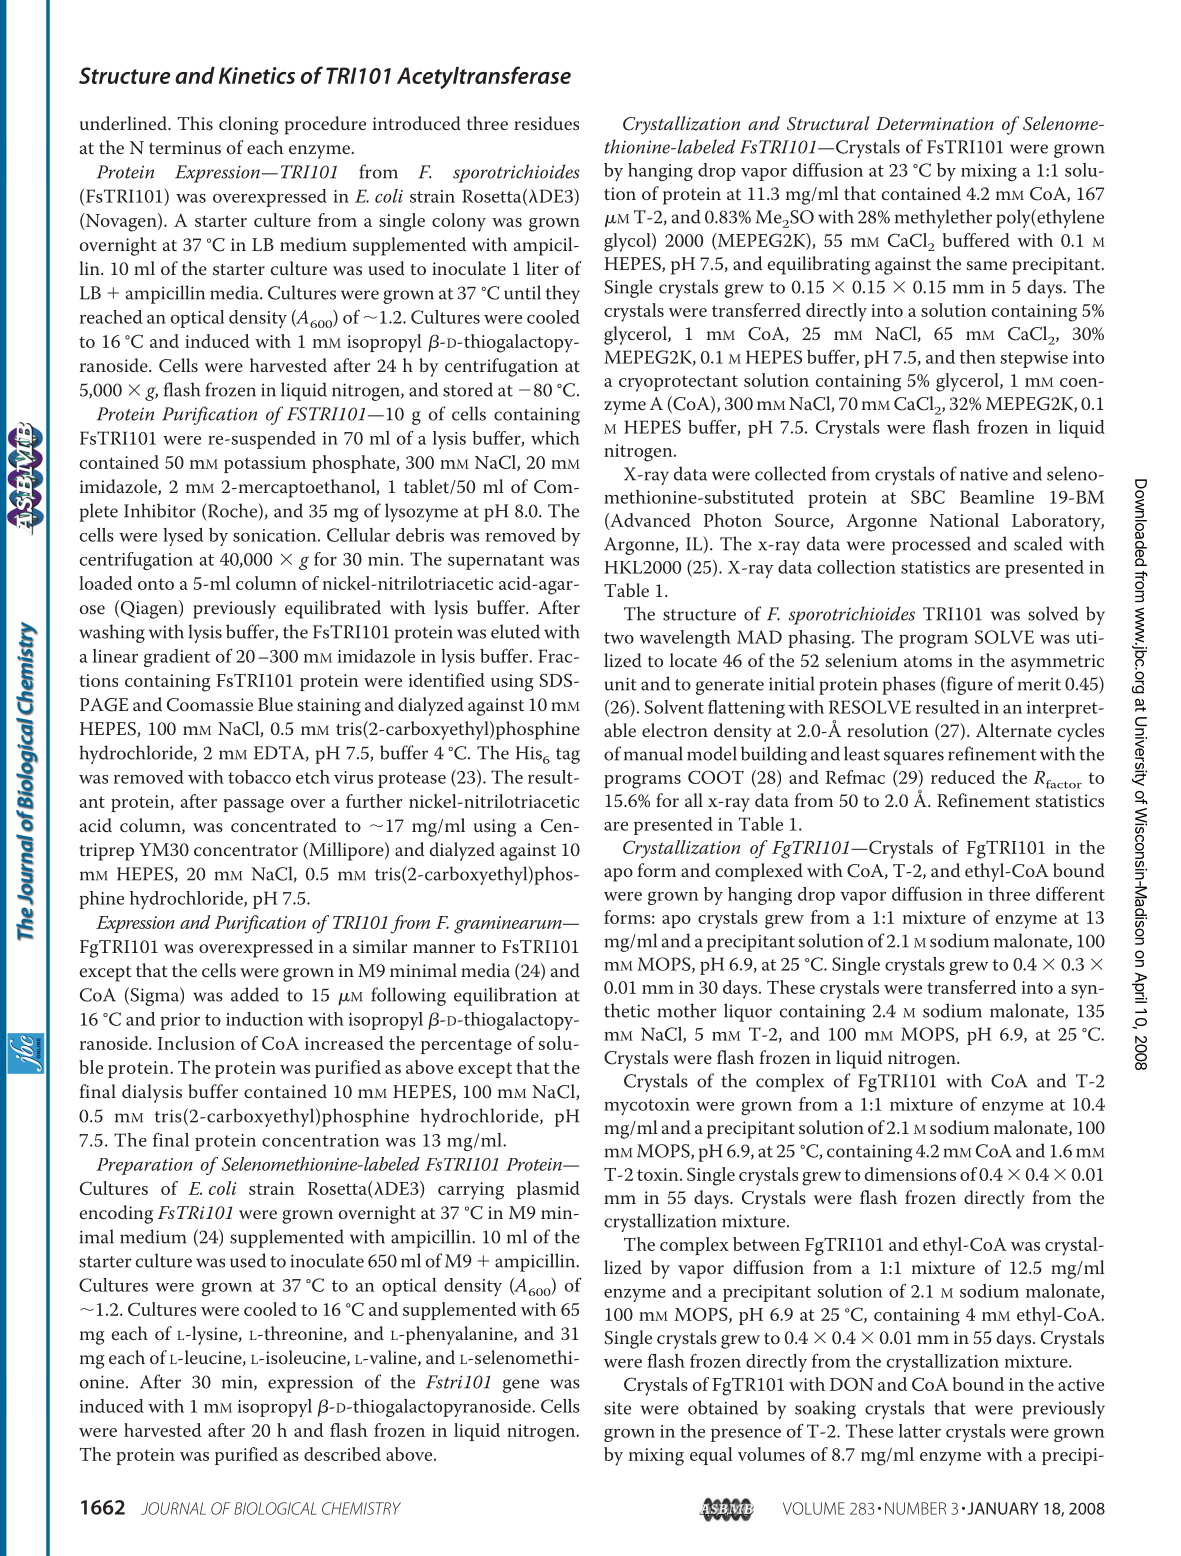  Describe the element at coordinates (555, 438) in the page. I see `which` at that location.
